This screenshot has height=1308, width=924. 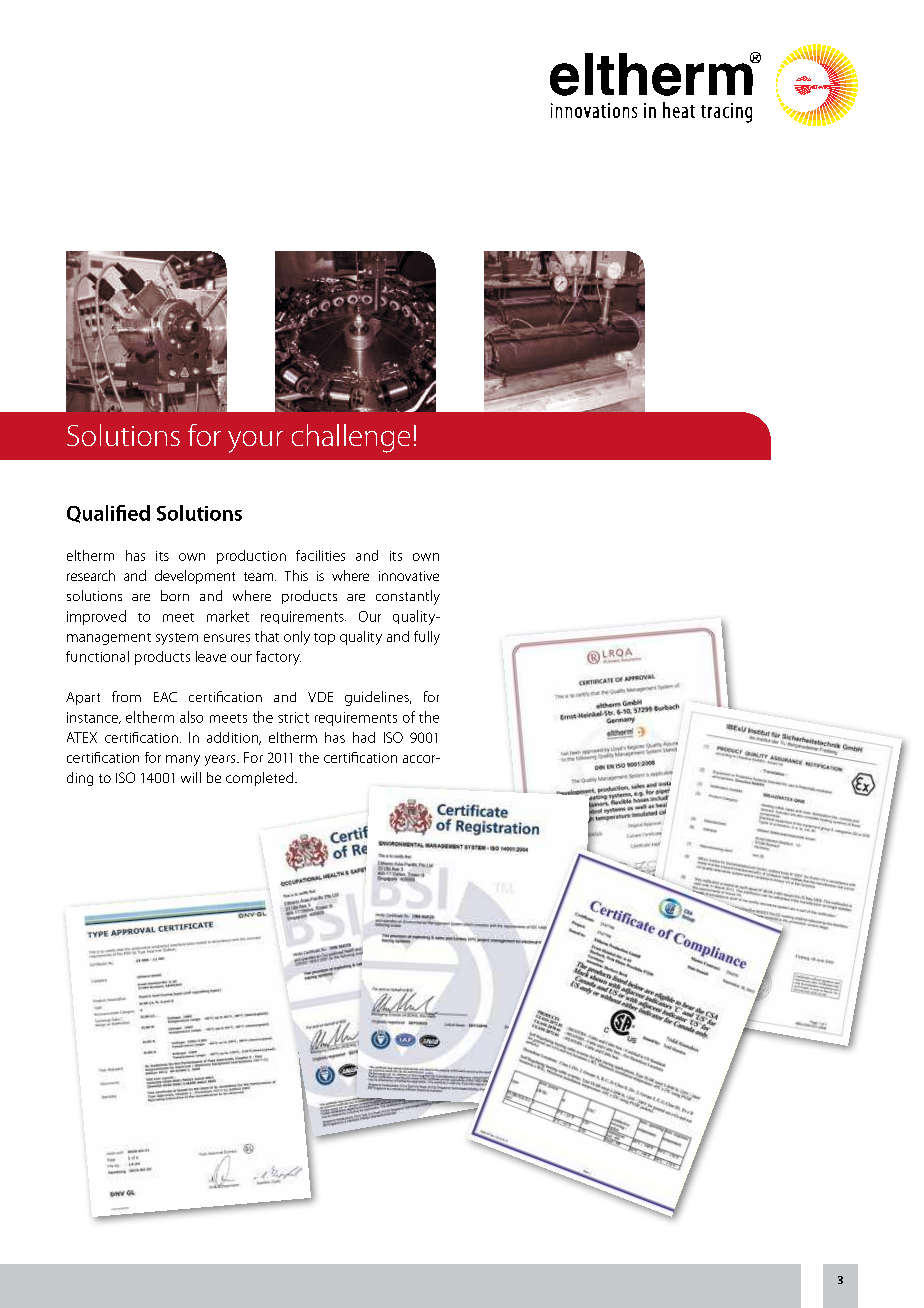 What do you see at coordinates (96, 617) in the screenshot?
I see `improved` at bounding box center [96, 617].
